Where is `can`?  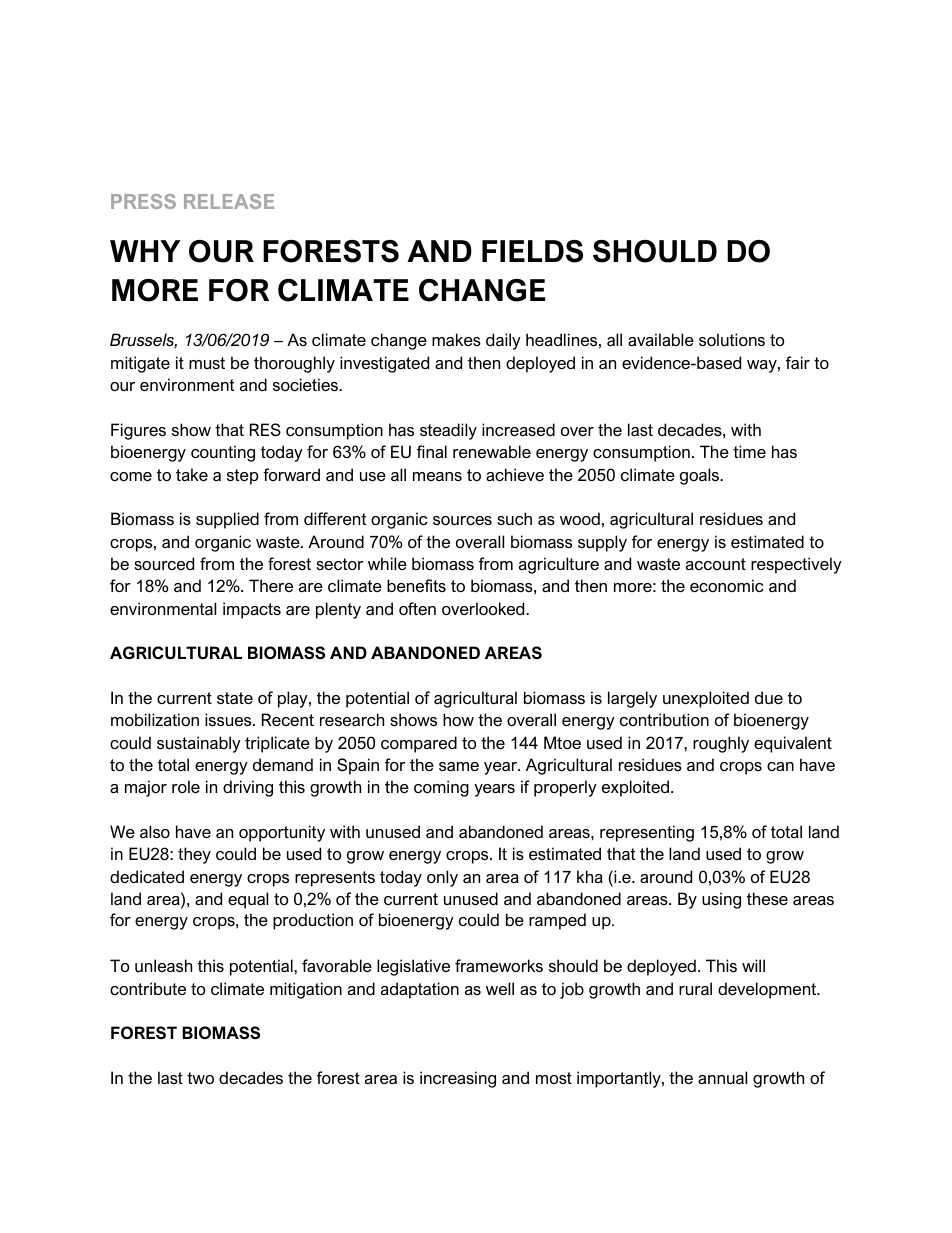
can is located at coordinates (780, 766).
